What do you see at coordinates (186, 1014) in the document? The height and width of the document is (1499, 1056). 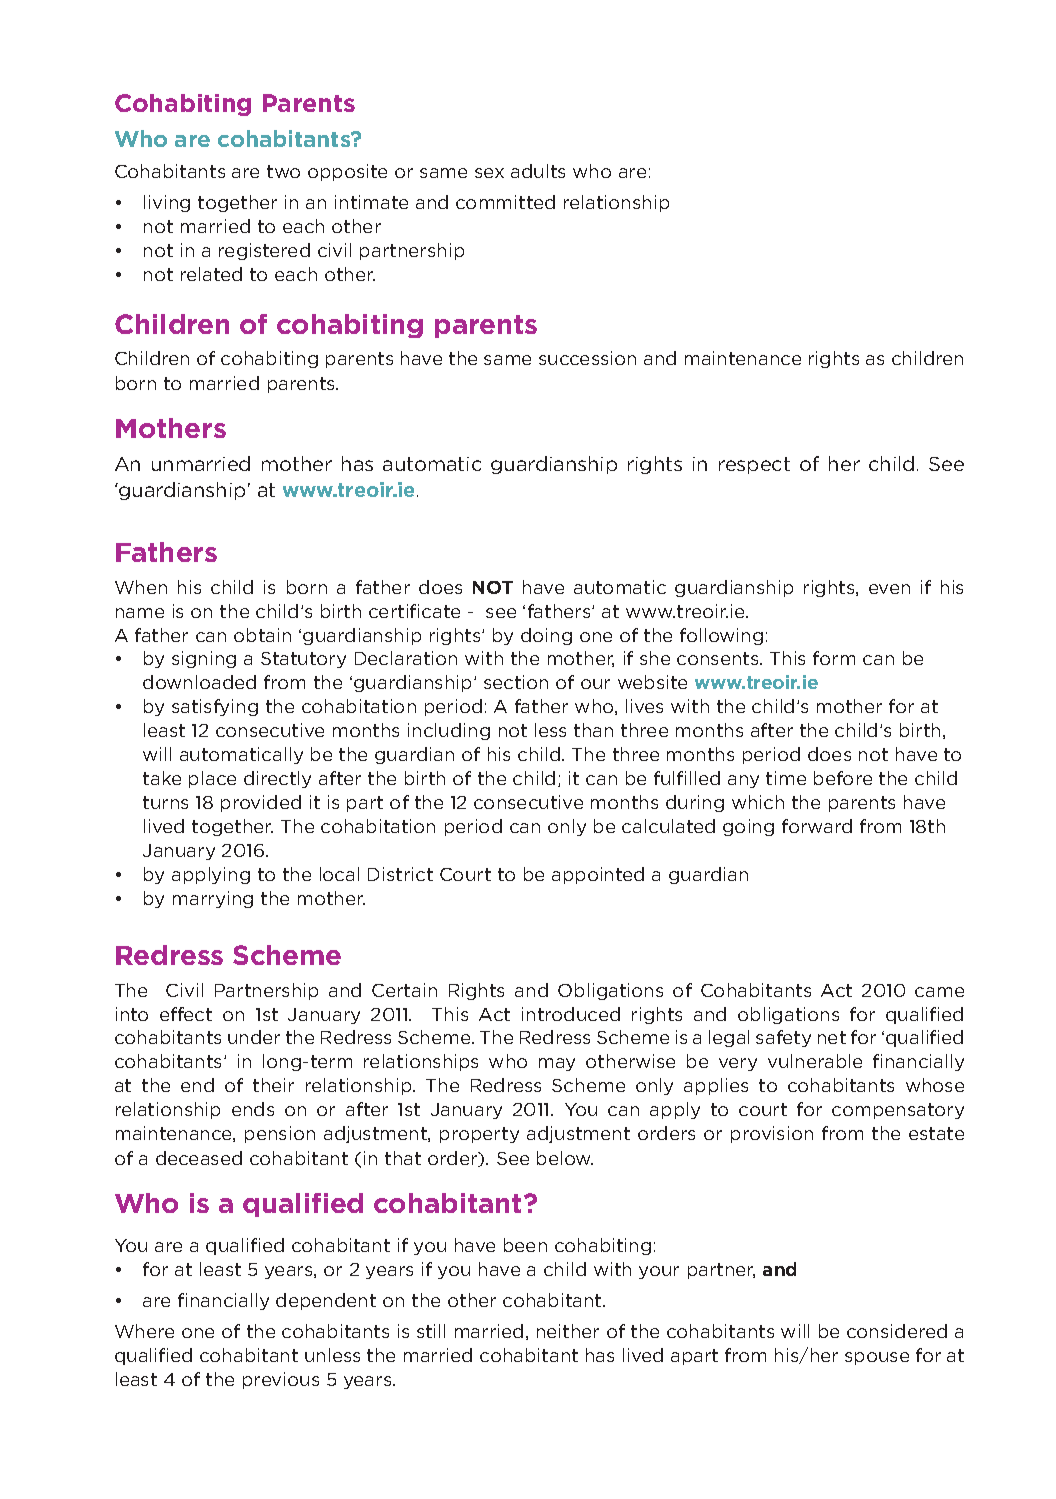 I see `effect` at bounding box center [186, 1014].
